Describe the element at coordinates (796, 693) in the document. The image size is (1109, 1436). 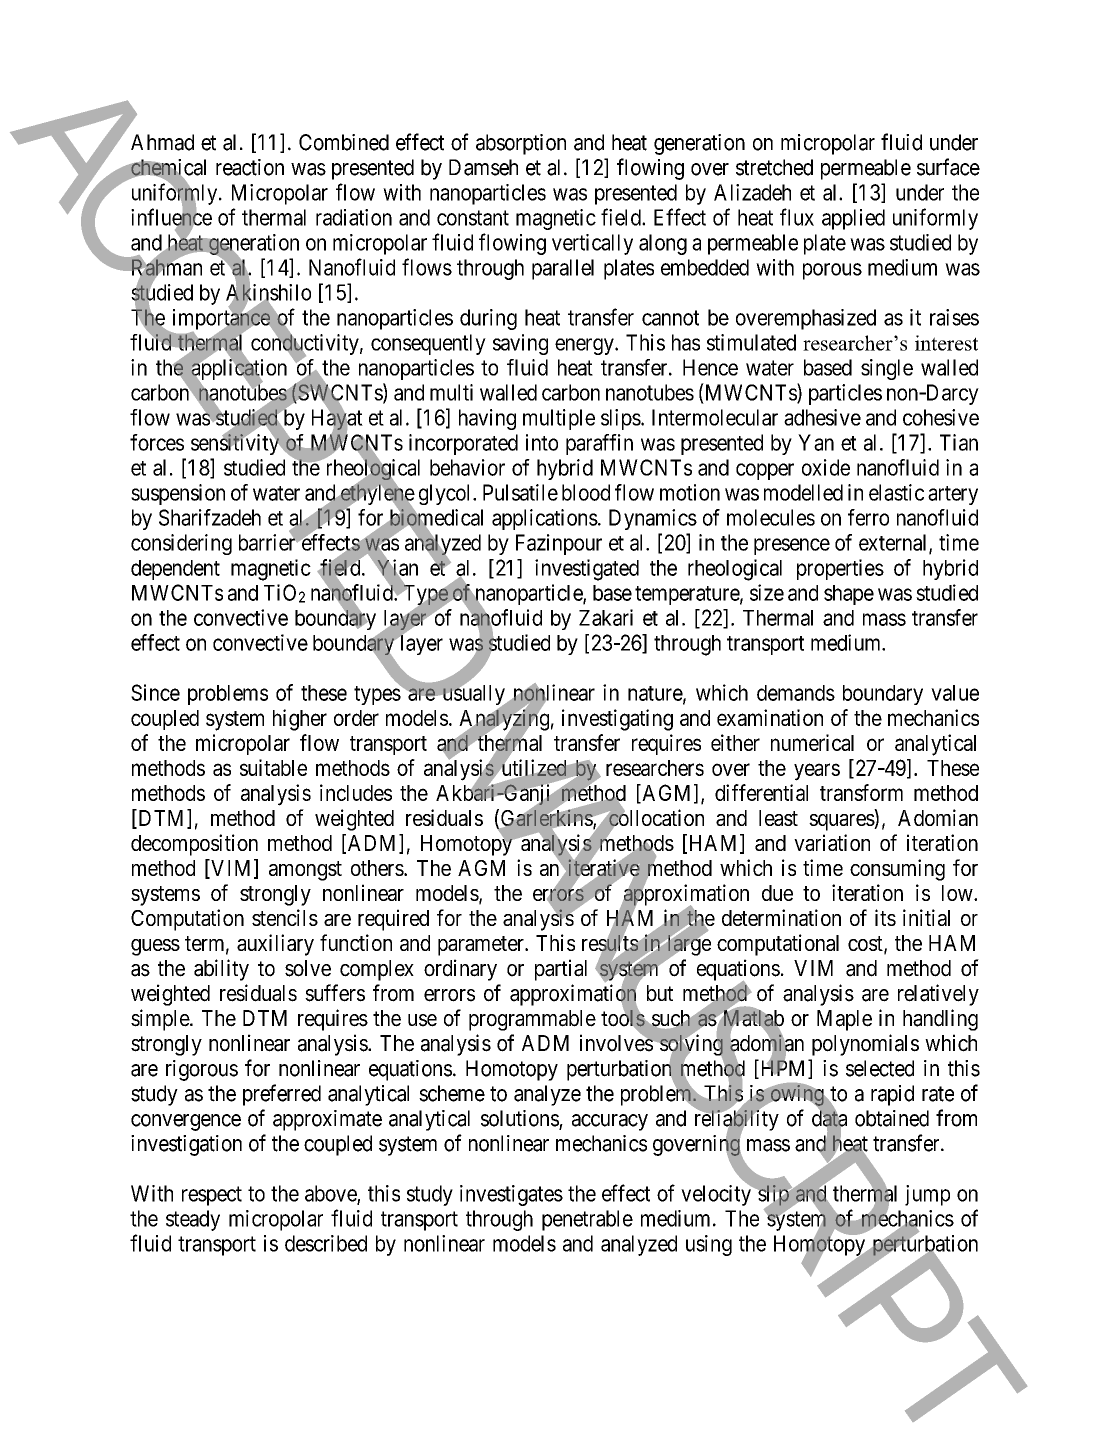
I see `demands` at that location.
